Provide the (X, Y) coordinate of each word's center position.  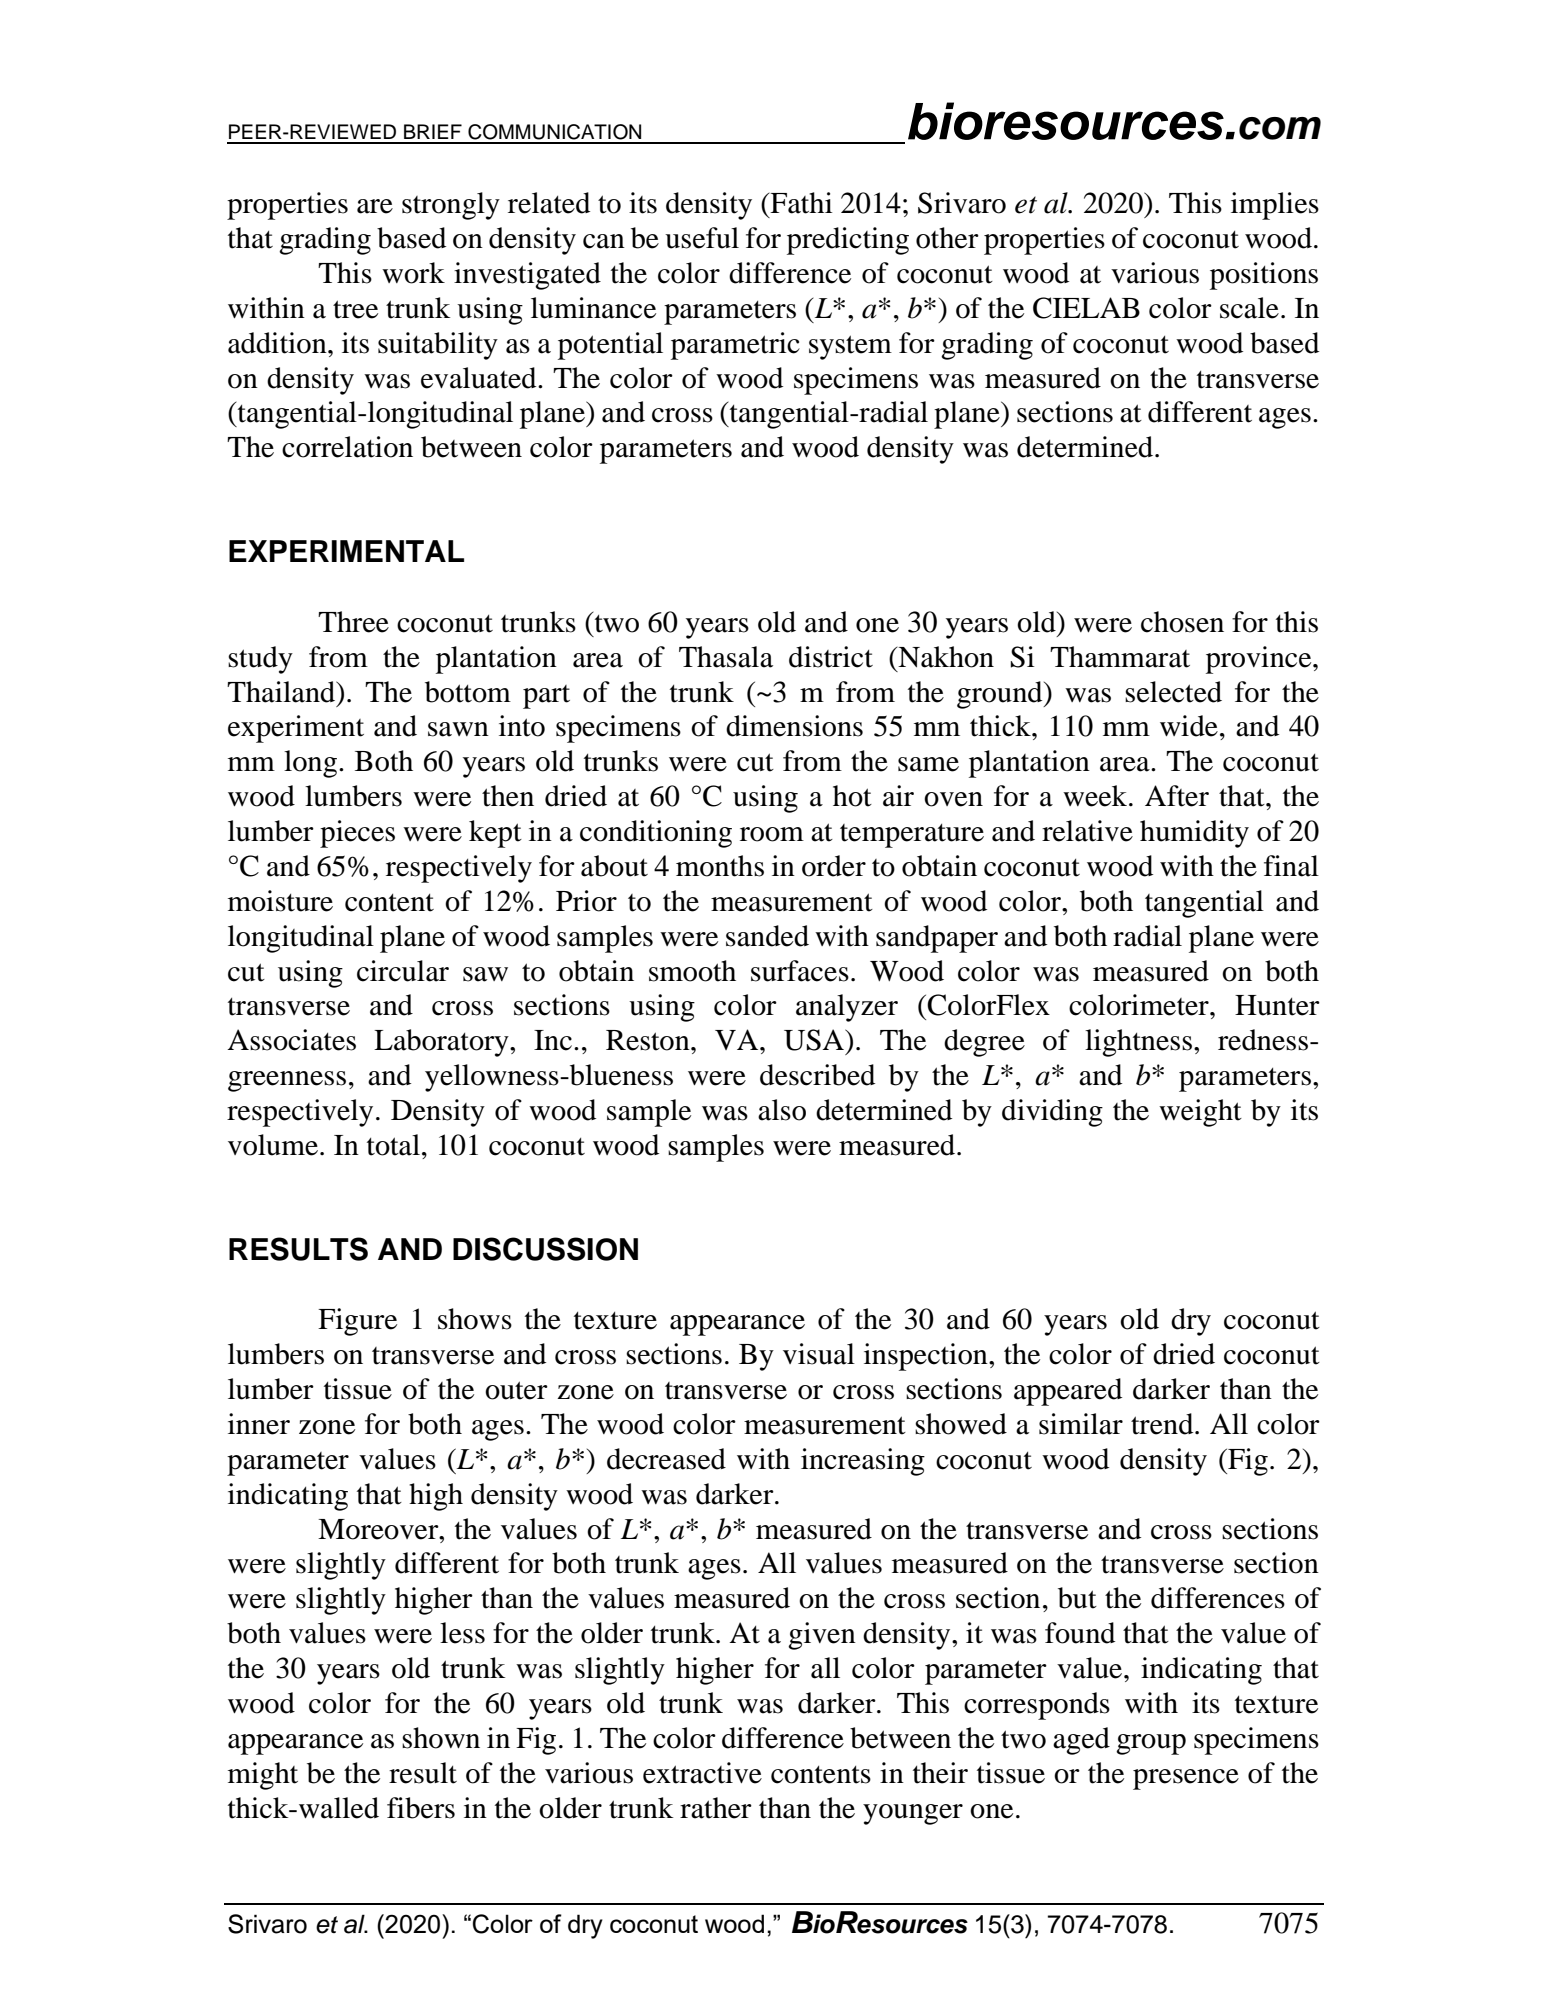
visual (819, 1354)
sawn (458, 729)
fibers (421, 1808)
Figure (357, 1322)
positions (1264, 276)
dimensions (794, 726)
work (413, 273)
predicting (848, 241)
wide (1189, 726)
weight (1200, 1113)
